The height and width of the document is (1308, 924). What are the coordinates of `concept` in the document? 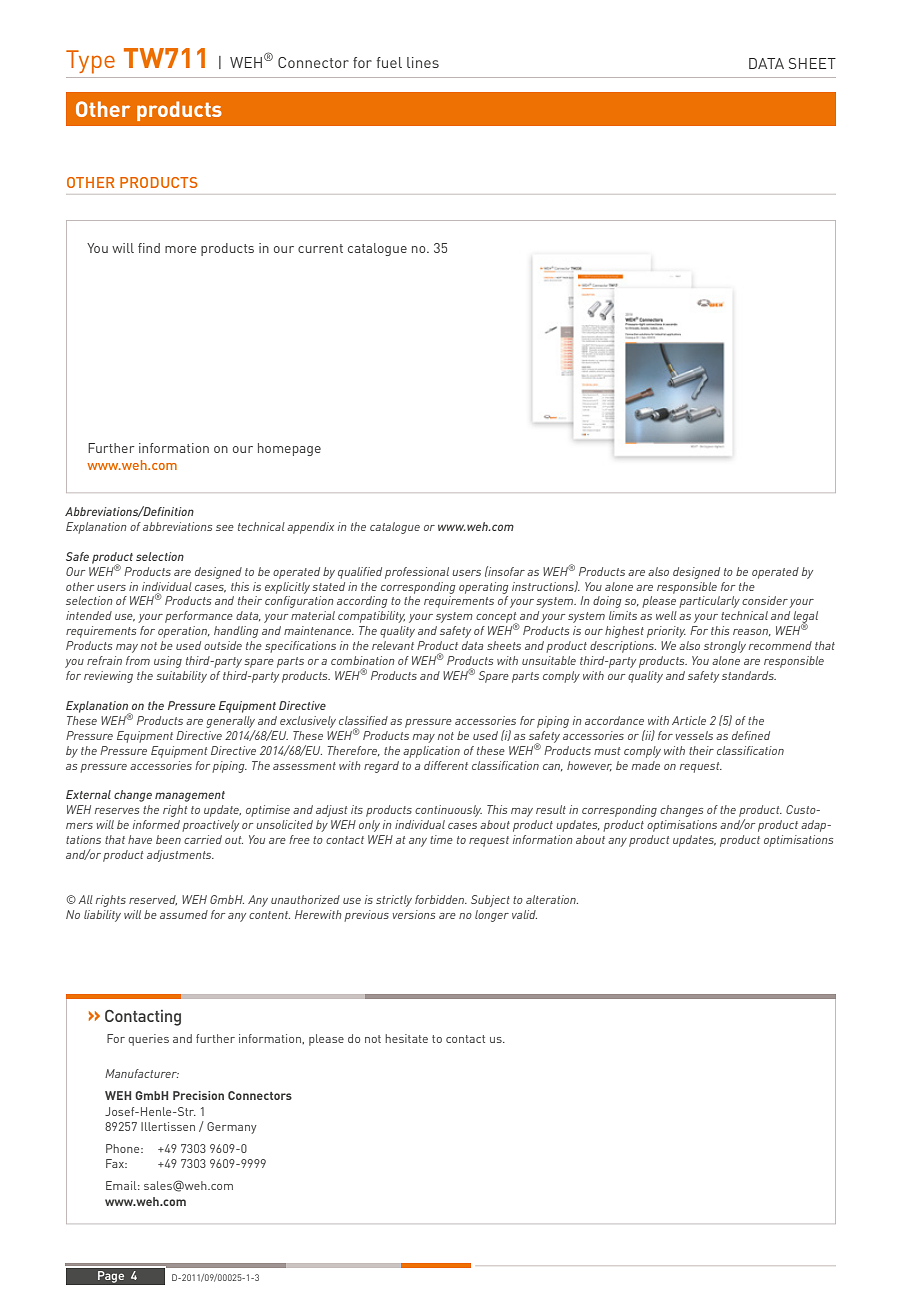 It's located at (497, 619).
